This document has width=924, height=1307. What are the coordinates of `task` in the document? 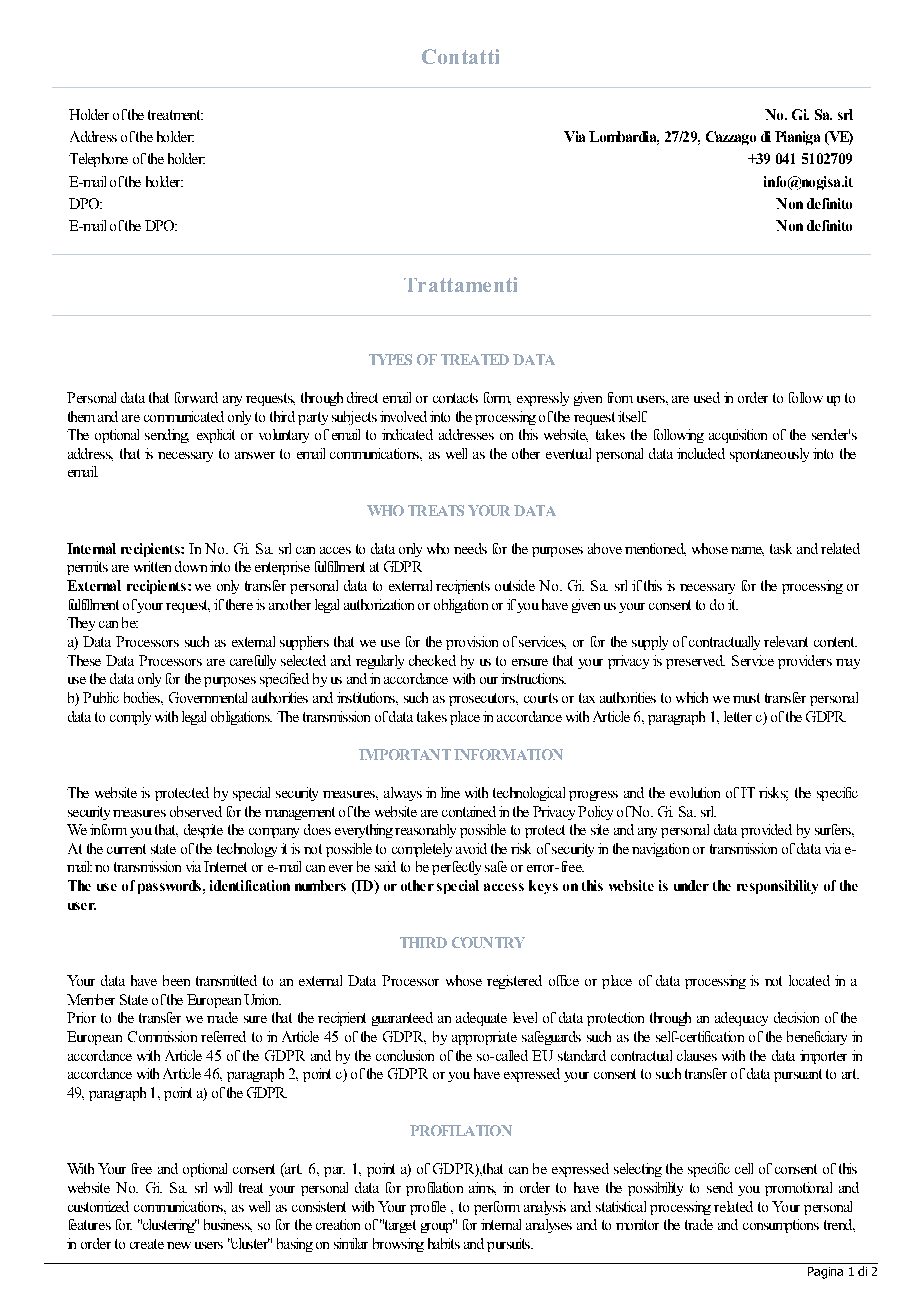 It's located at (781, 548).
